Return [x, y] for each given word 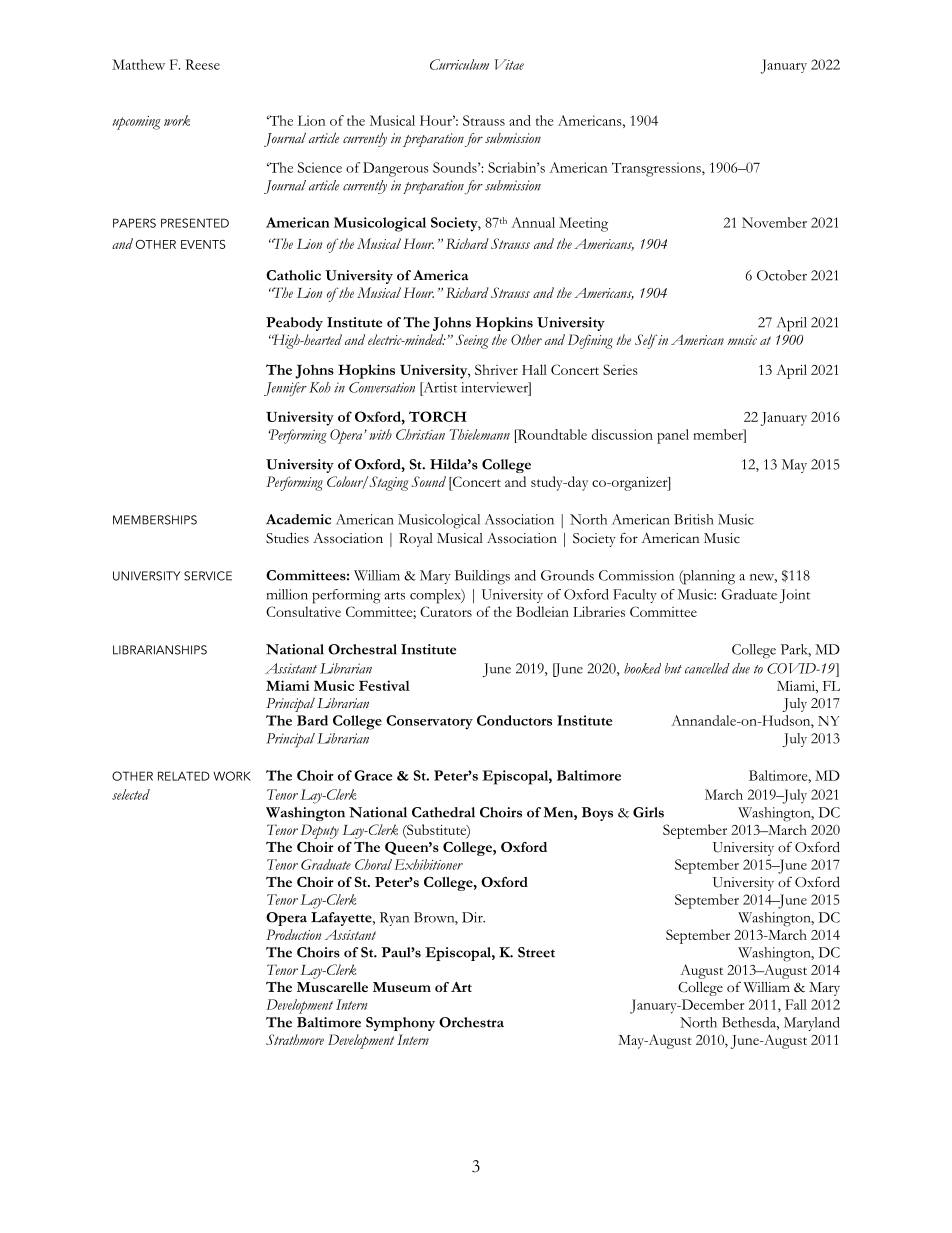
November [774, 222]
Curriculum [459, 64]
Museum [402, 987]
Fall [796, 1004]
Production [293, 934]
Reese [203, 64]
